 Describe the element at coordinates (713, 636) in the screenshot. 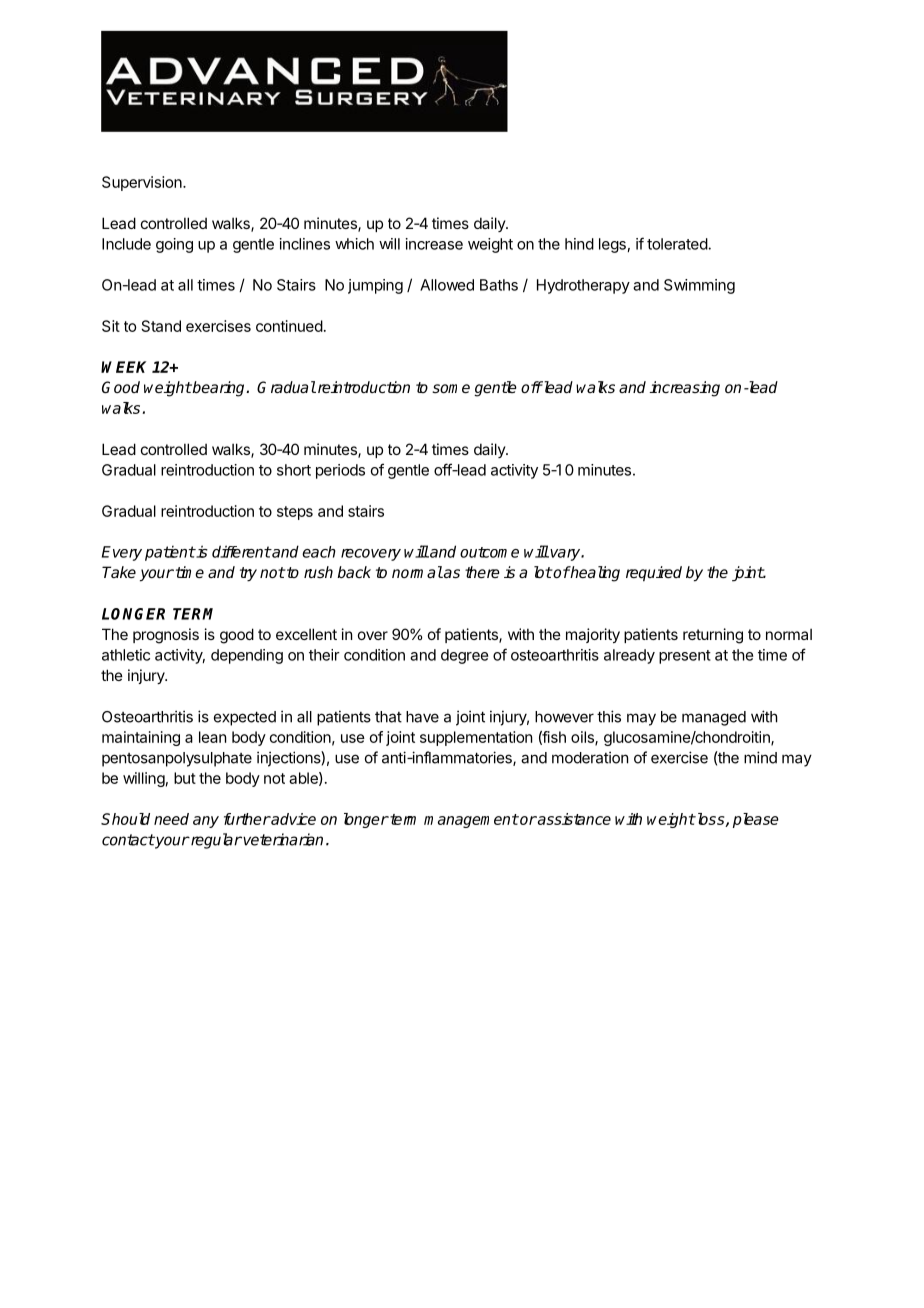

I see `returning` at that location.
